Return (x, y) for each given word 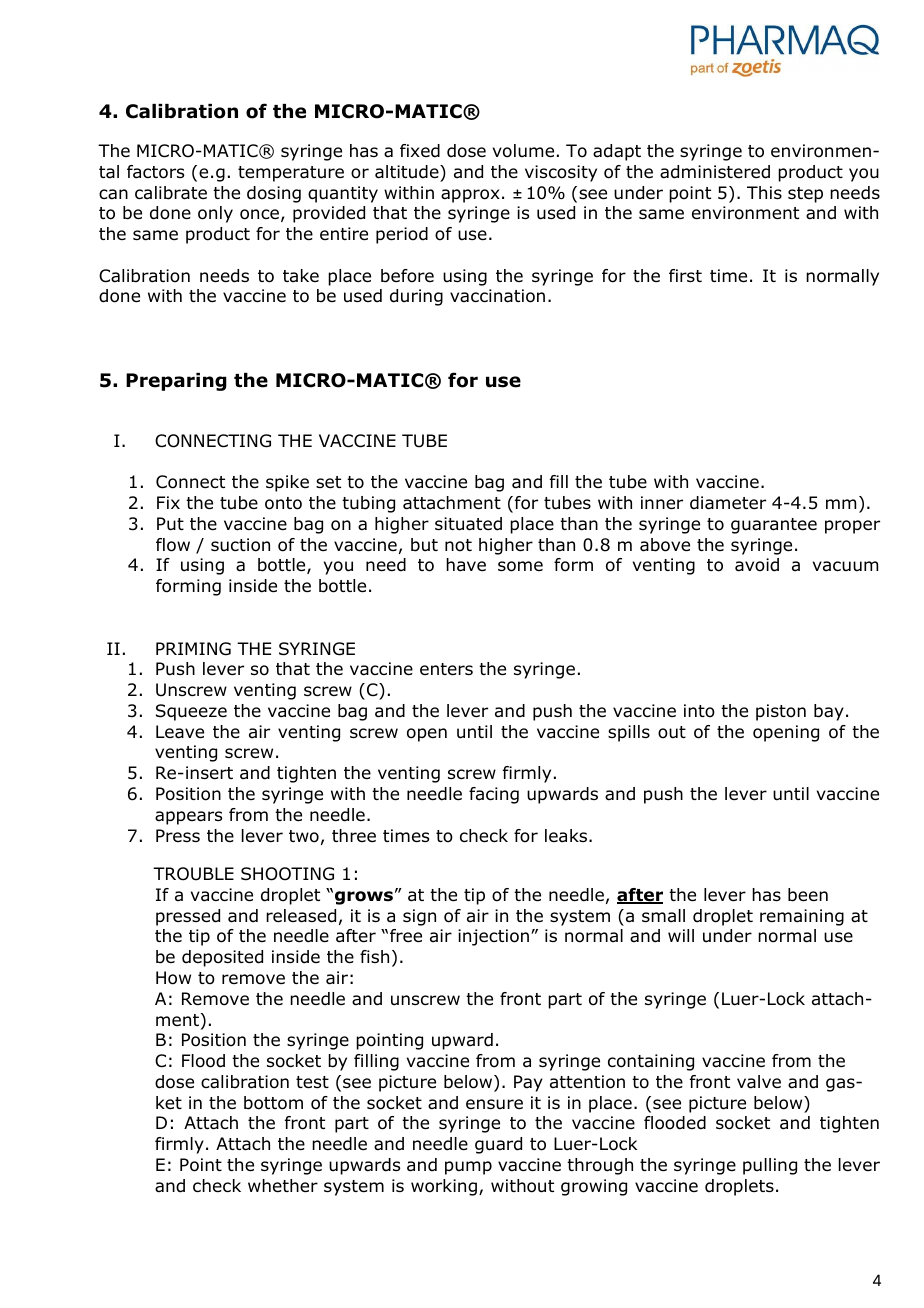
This (764, 192)
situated (468, 524)
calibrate (171, 193)
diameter (728, 503)
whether (283, 1186)
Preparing (176, 382)
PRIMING (193, 649)
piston (781, 712)
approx (470, 196)
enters (446, 669)
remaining (802, 917)
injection (495, 937)
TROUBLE (193, 874)
